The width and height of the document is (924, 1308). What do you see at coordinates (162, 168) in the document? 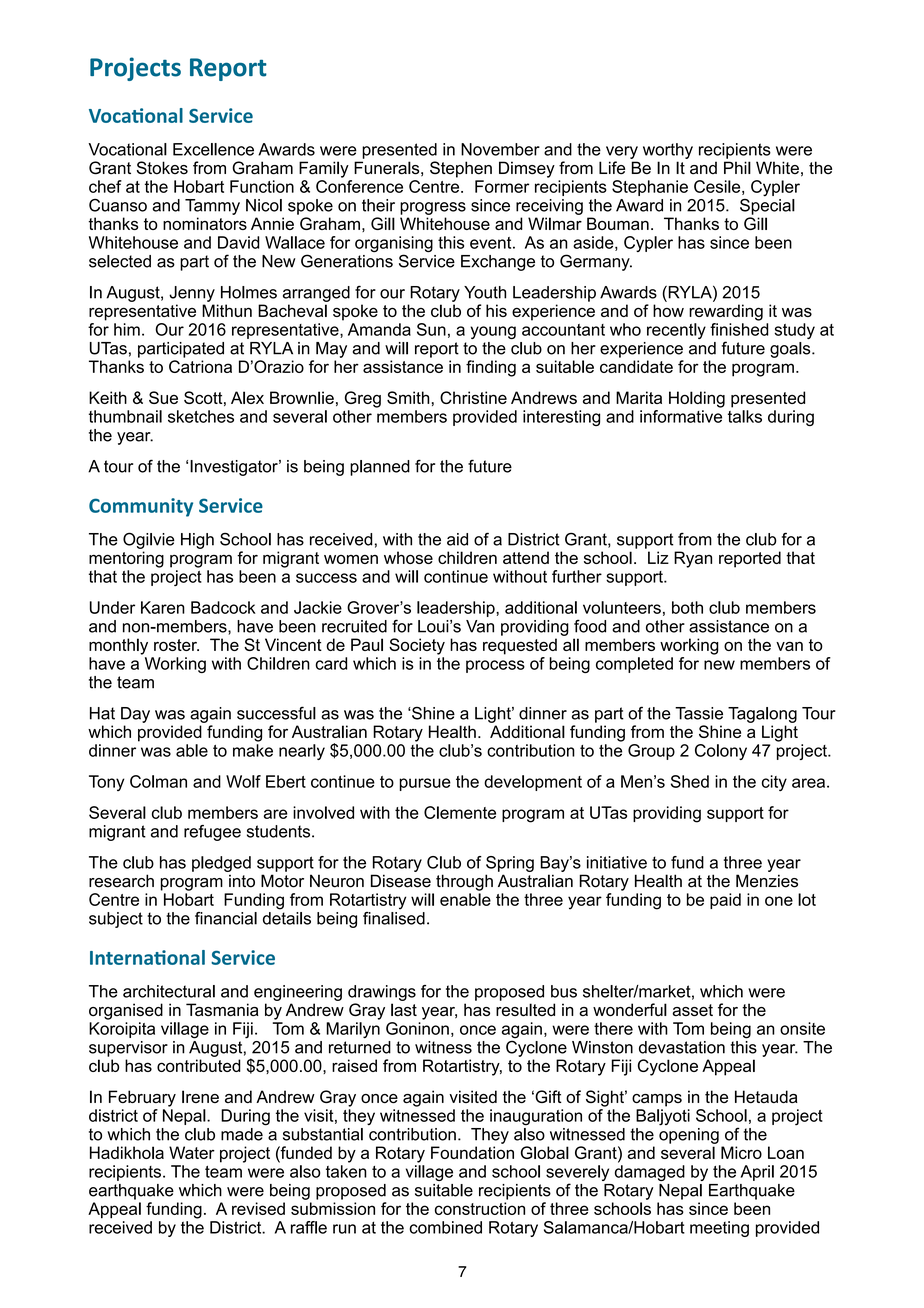
I see `Stokes` at bounding box center [162, 168].
